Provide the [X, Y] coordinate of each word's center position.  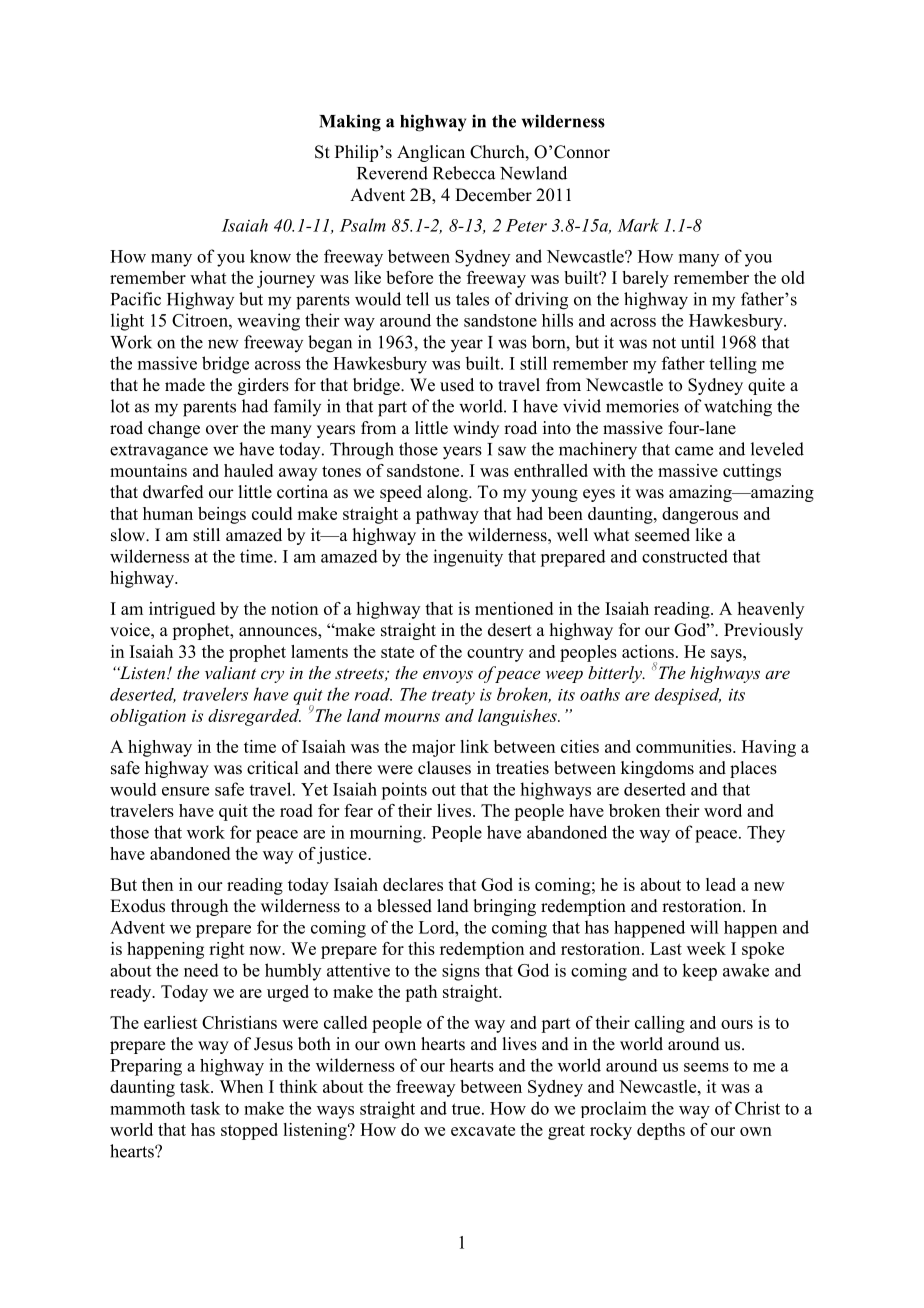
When [241, 1086]
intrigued [182, 610]
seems [706, 1067]
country [495, 654]
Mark [638, 225]
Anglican [431, 153]
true [466, 1109]
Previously [763, 631]
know [270, 256]
